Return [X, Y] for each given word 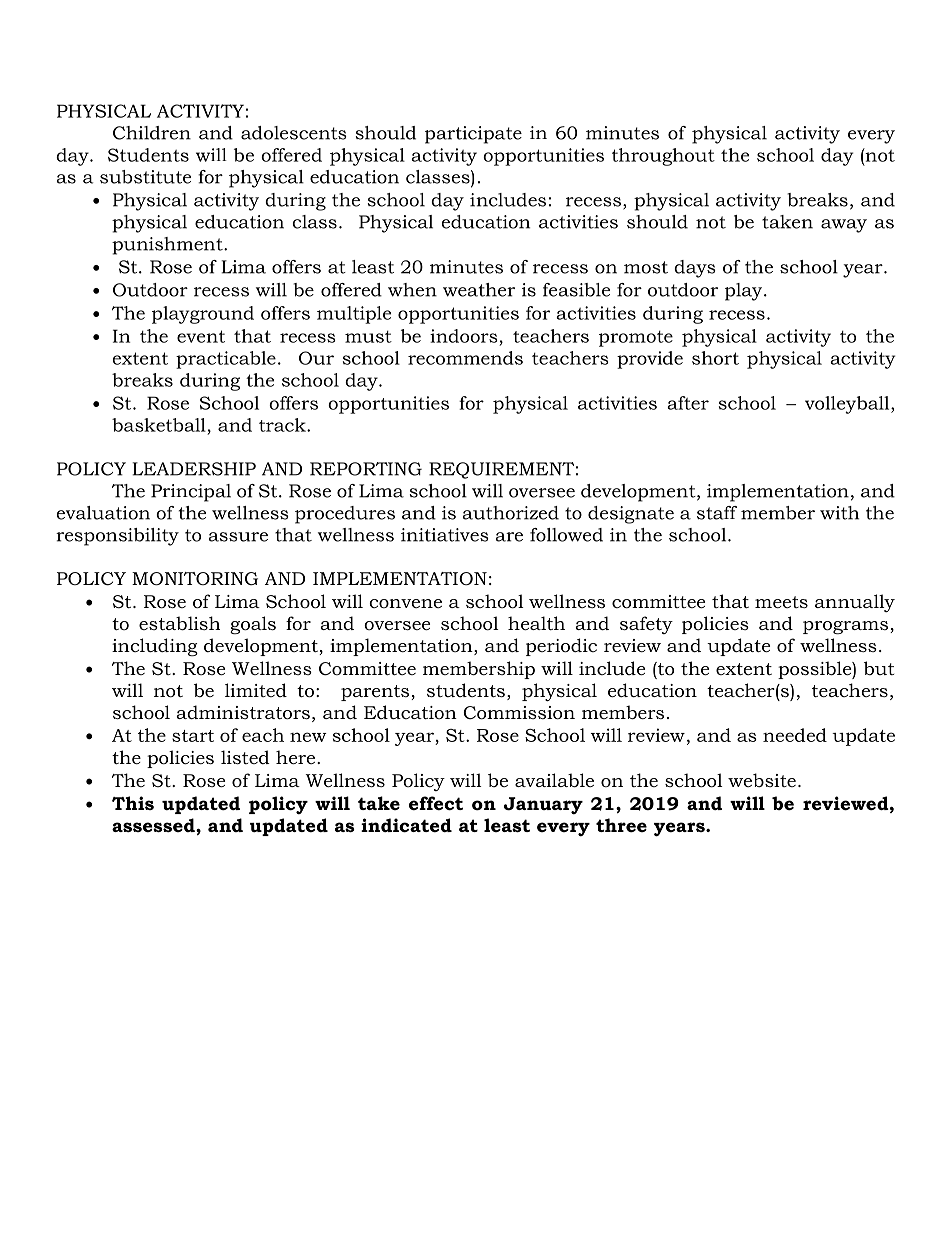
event [201, 336]
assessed [154, 825]
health [536, 623]
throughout [663, 157]
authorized [511, 513]
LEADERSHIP [194, 469]
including [155, 647]
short [715, 358]
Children [152, 133]
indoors [464, 336]
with [839, 513]
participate [473, 135]
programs [847, 627]
